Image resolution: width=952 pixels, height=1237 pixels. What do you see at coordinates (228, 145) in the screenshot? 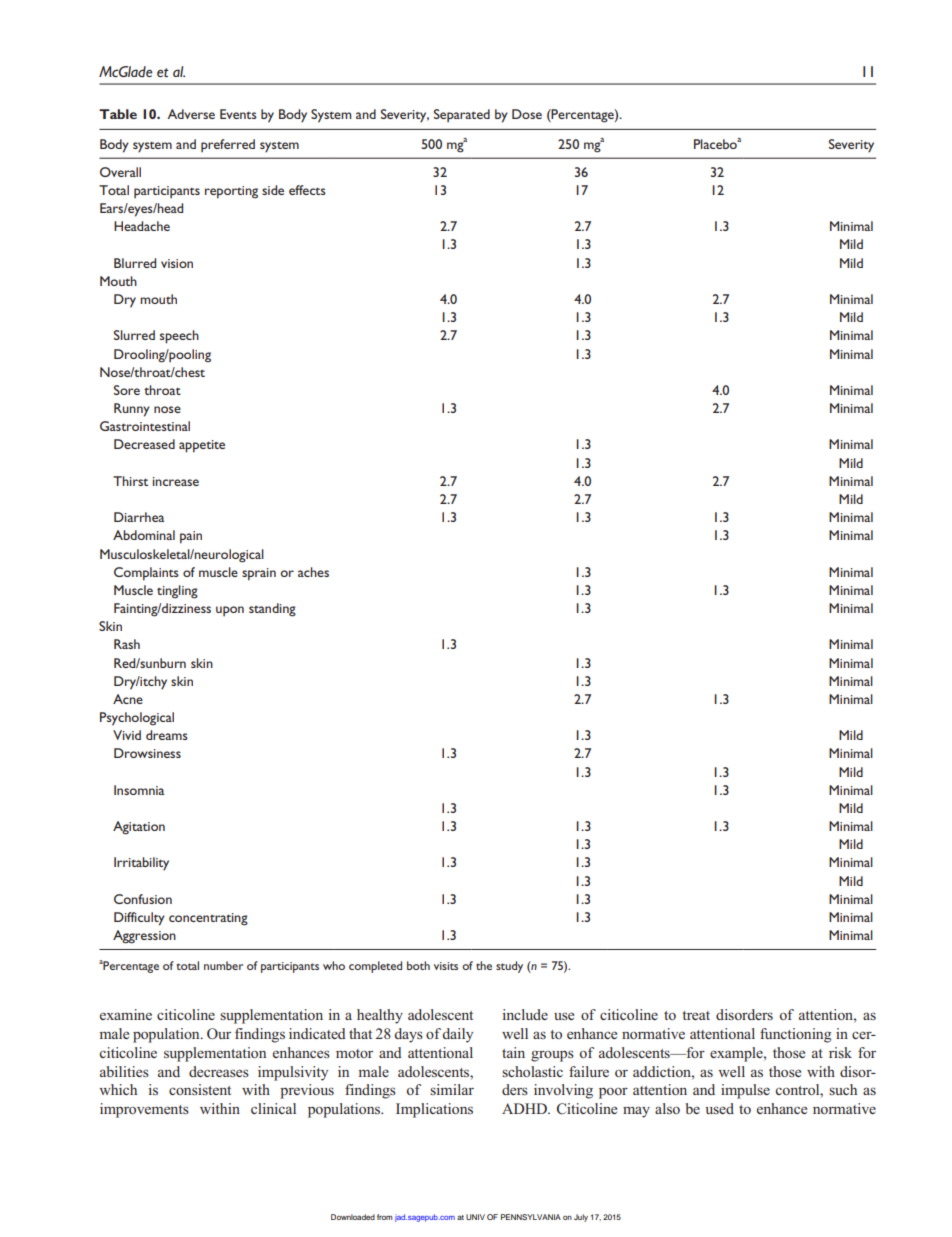
I see `preferred` at bounding box center [228, 145].
